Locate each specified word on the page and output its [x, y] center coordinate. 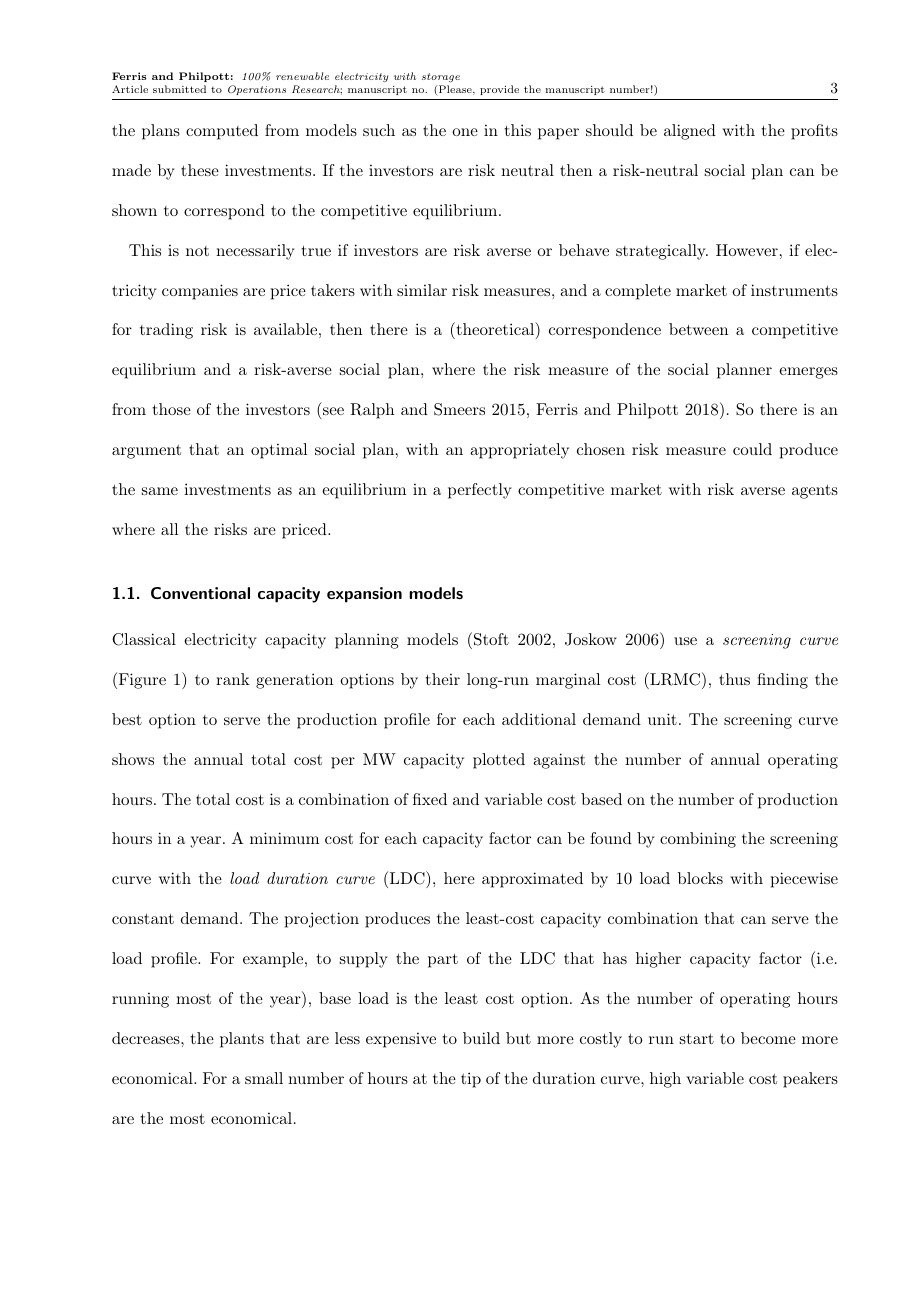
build [481, 1038]
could [752, 449]
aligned [690, 132]
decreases [147, 1038]
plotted [499, 761]
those [171, 409]
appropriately [519, 451]
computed [222, 132]
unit [662, 719]
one [465, 132]
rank [233, 679]
